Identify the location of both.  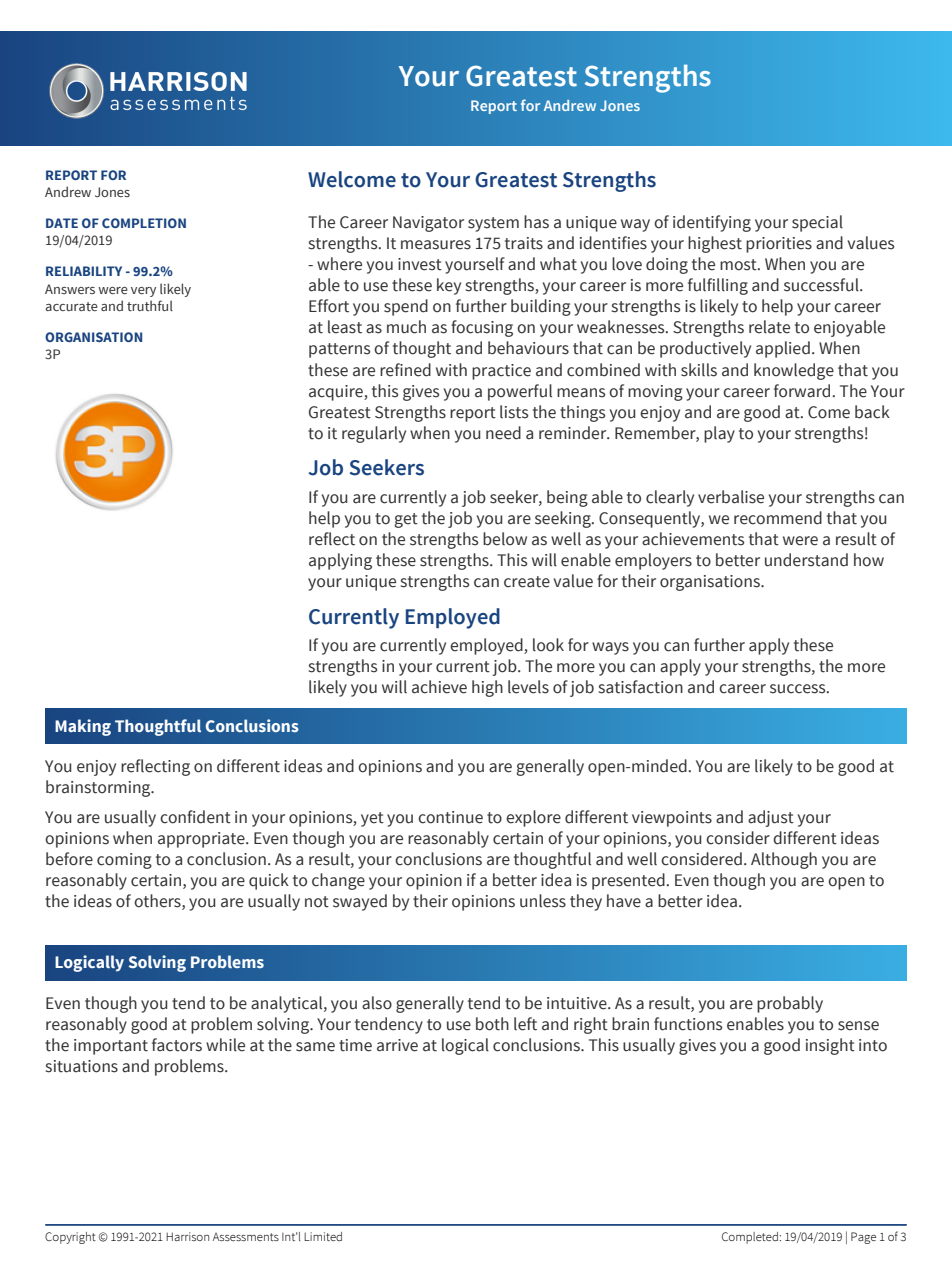
(492, 1024).
